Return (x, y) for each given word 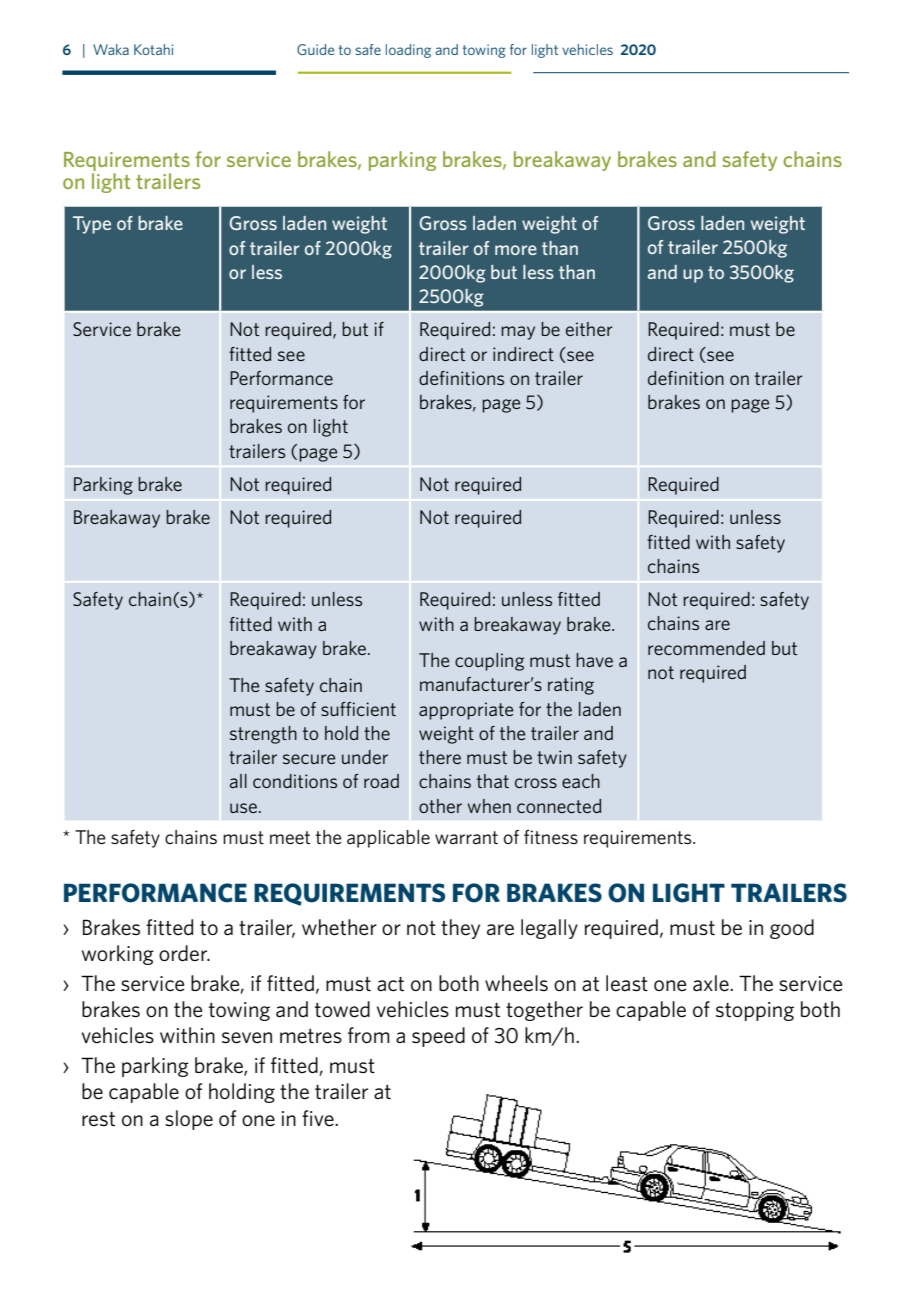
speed (438, 1037)
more (516, 250)
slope (189, 1120)
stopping (755, 1011)
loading (408, 51)
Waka (111, 49)
